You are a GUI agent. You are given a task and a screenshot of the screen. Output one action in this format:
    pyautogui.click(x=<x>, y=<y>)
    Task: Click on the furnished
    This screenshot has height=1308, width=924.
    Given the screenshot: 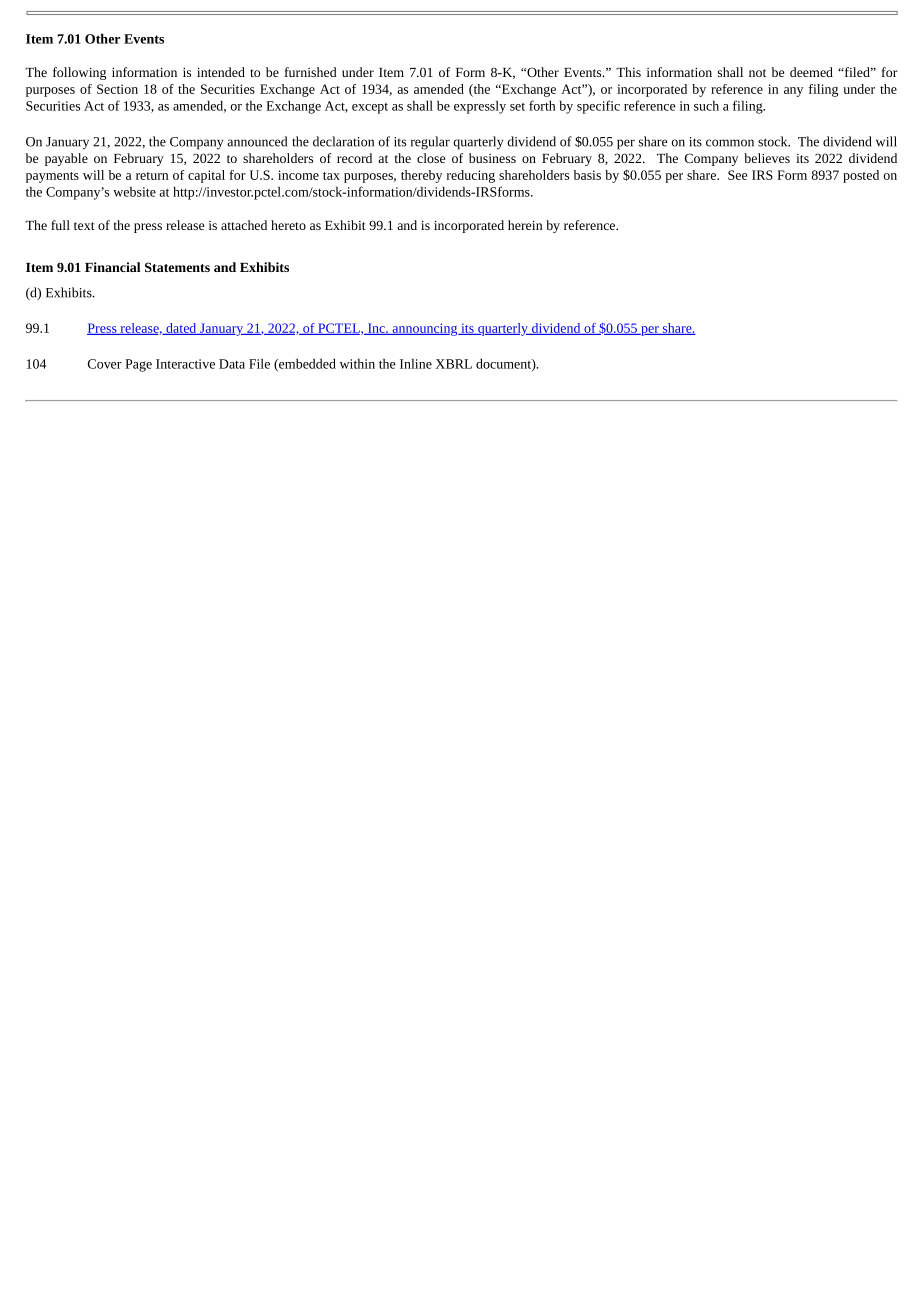 What is the action you would take?
    pyautogui.click(x=311, y=72)
